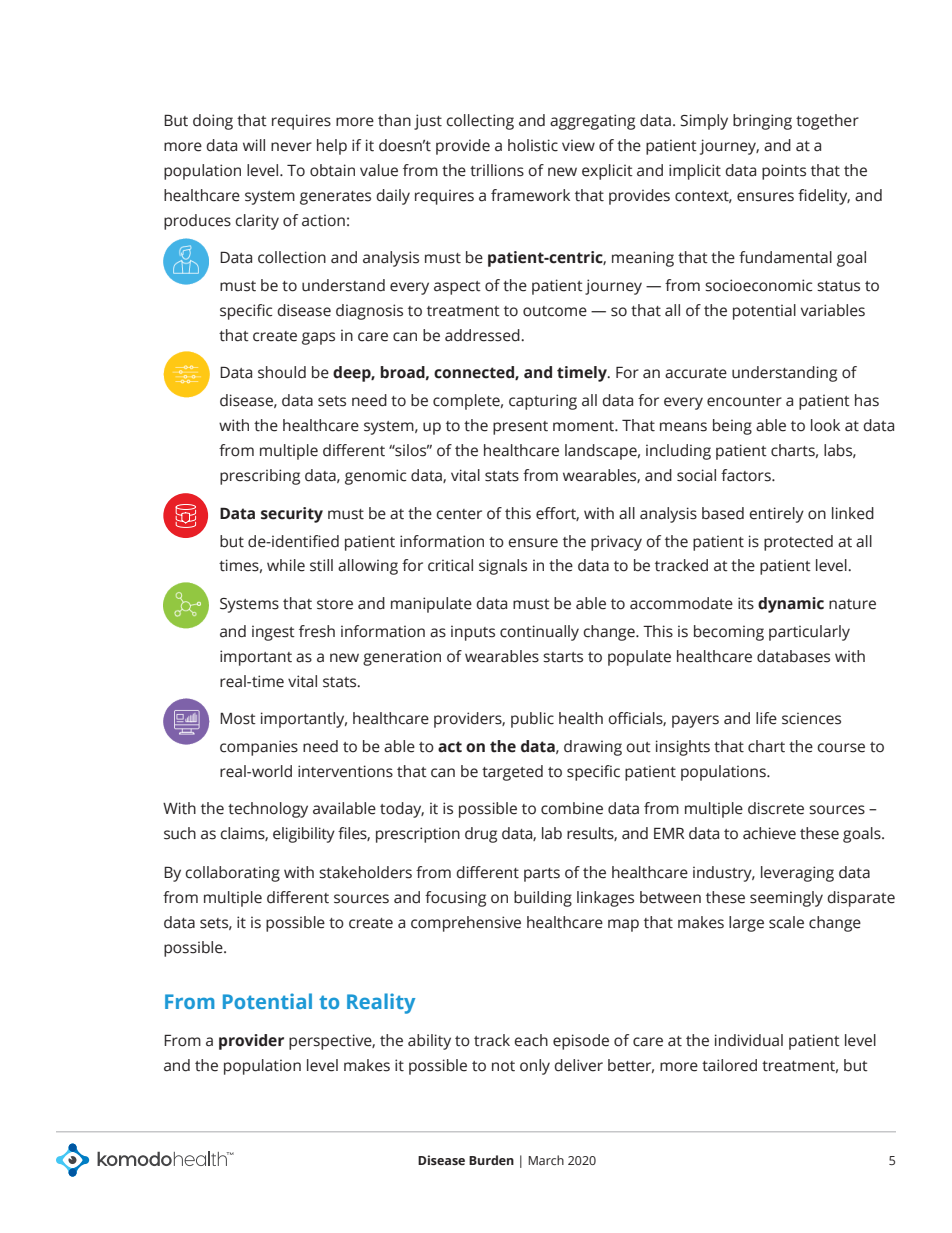 The width and height of the image is (952, 1233). Describe the element at coordinates (744, 401) in the image. I see `encounter` at that location.
